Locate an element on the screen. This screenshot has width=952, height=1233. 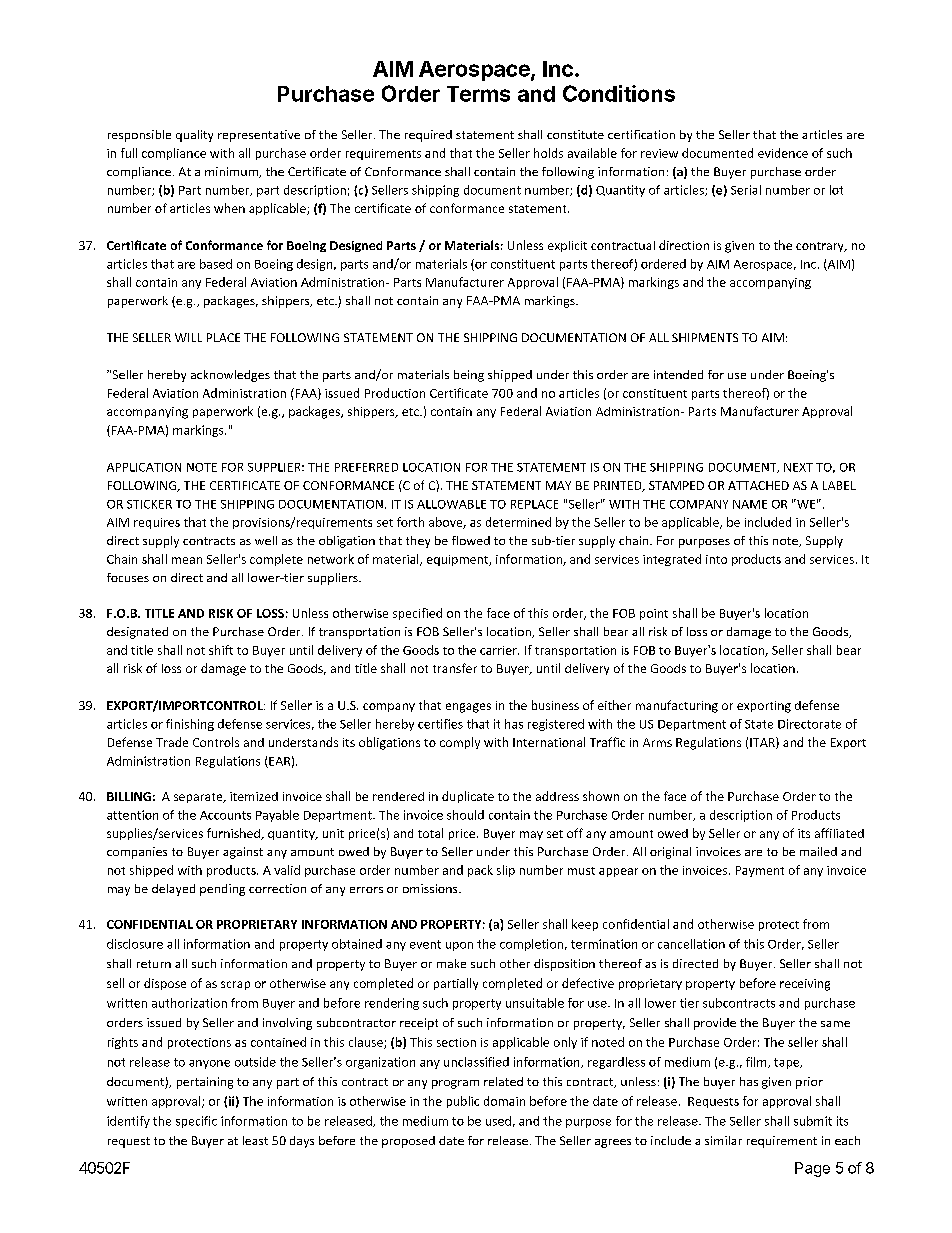
quality is located at coordinates (194, 136).
